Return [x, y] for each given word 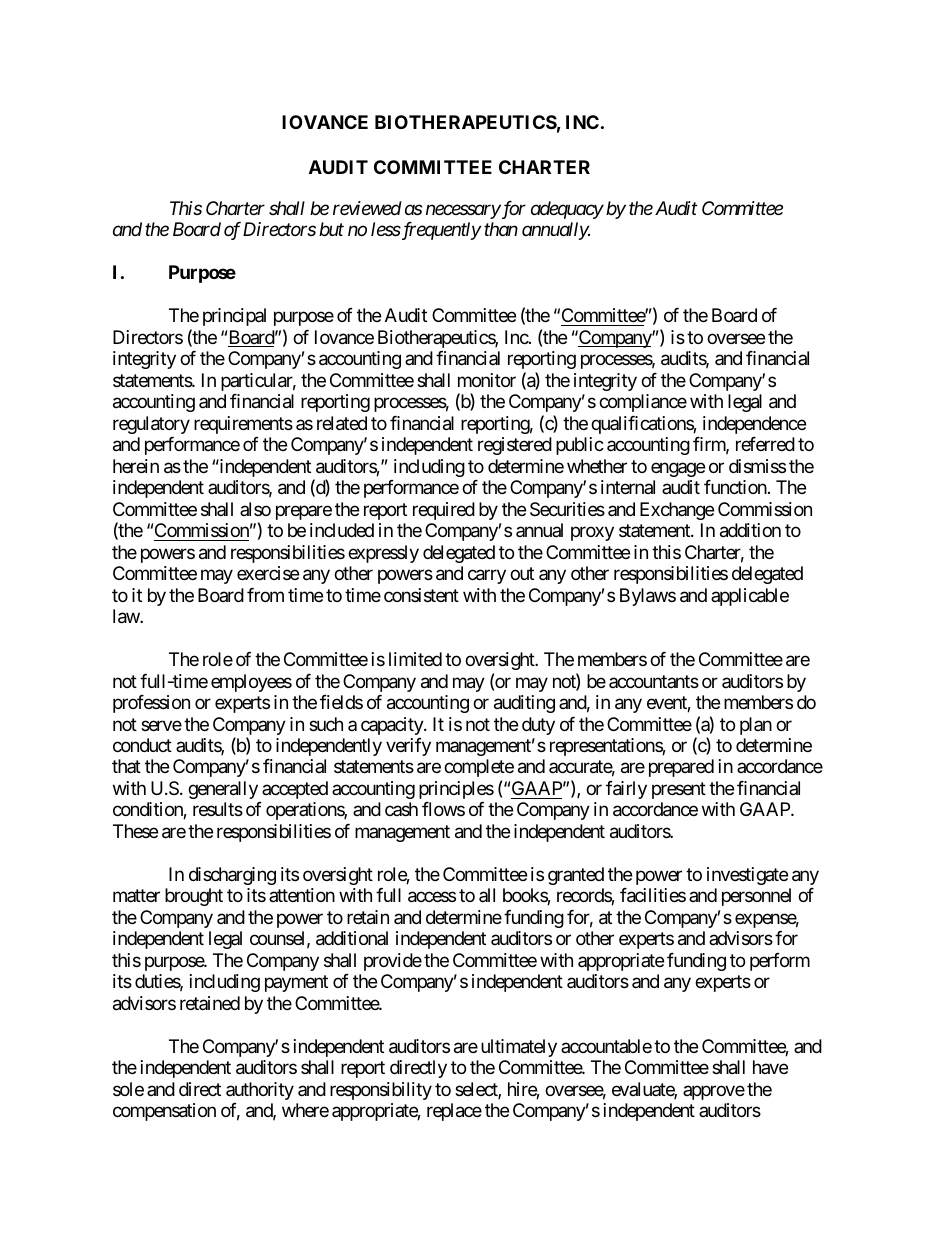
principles [456, 790]
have [770, 1067]
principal [234, 317]
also [255, 509]
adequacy [567, 210]
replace [454, 1112]
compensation [164, 1112]
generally [223, 790]
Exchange [677, 511]
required [444, 511]
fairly [626, 790]
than [501, 229]
